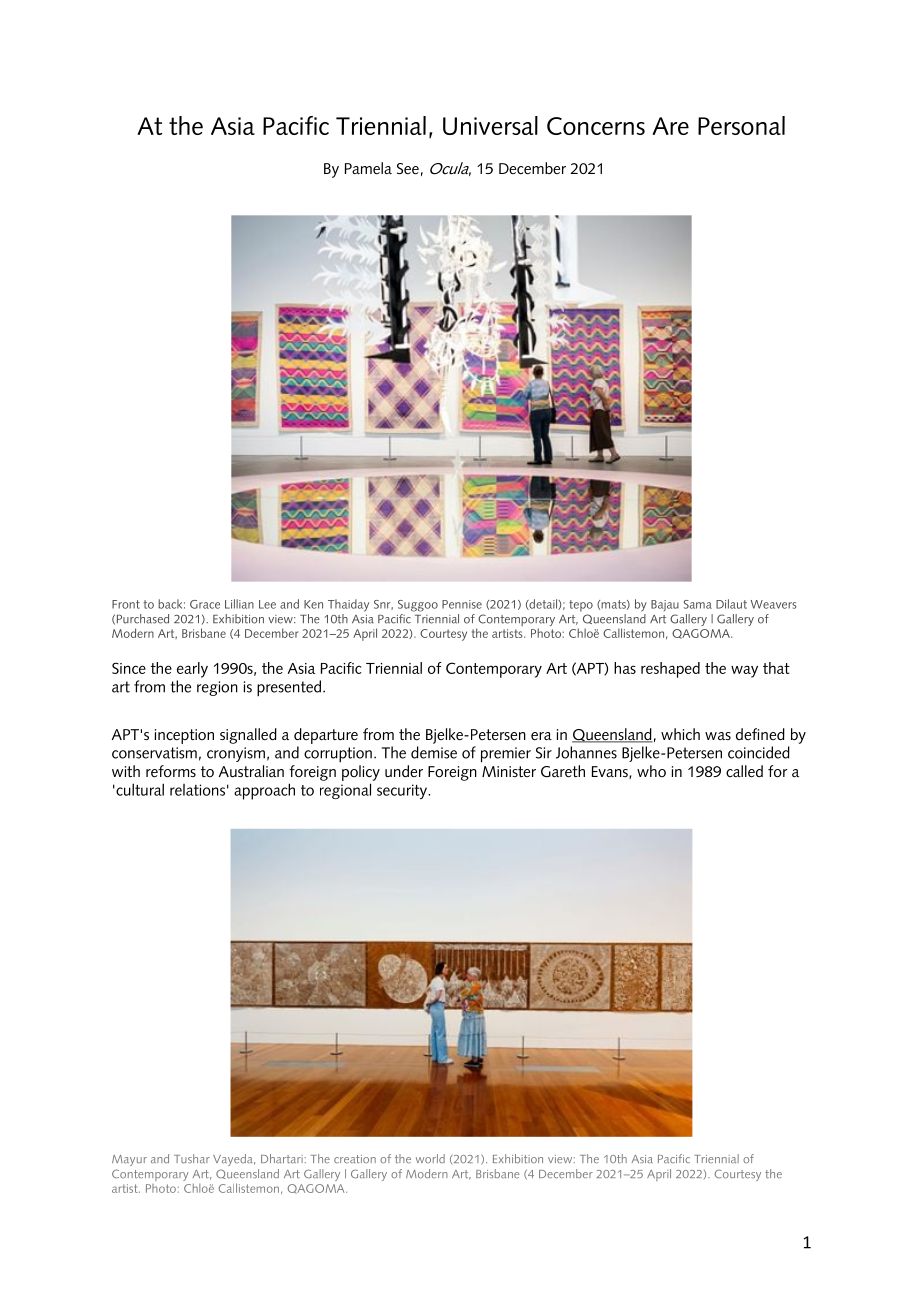 The image size is (924, 1308). I want to click on demise, so click(434, 752).
